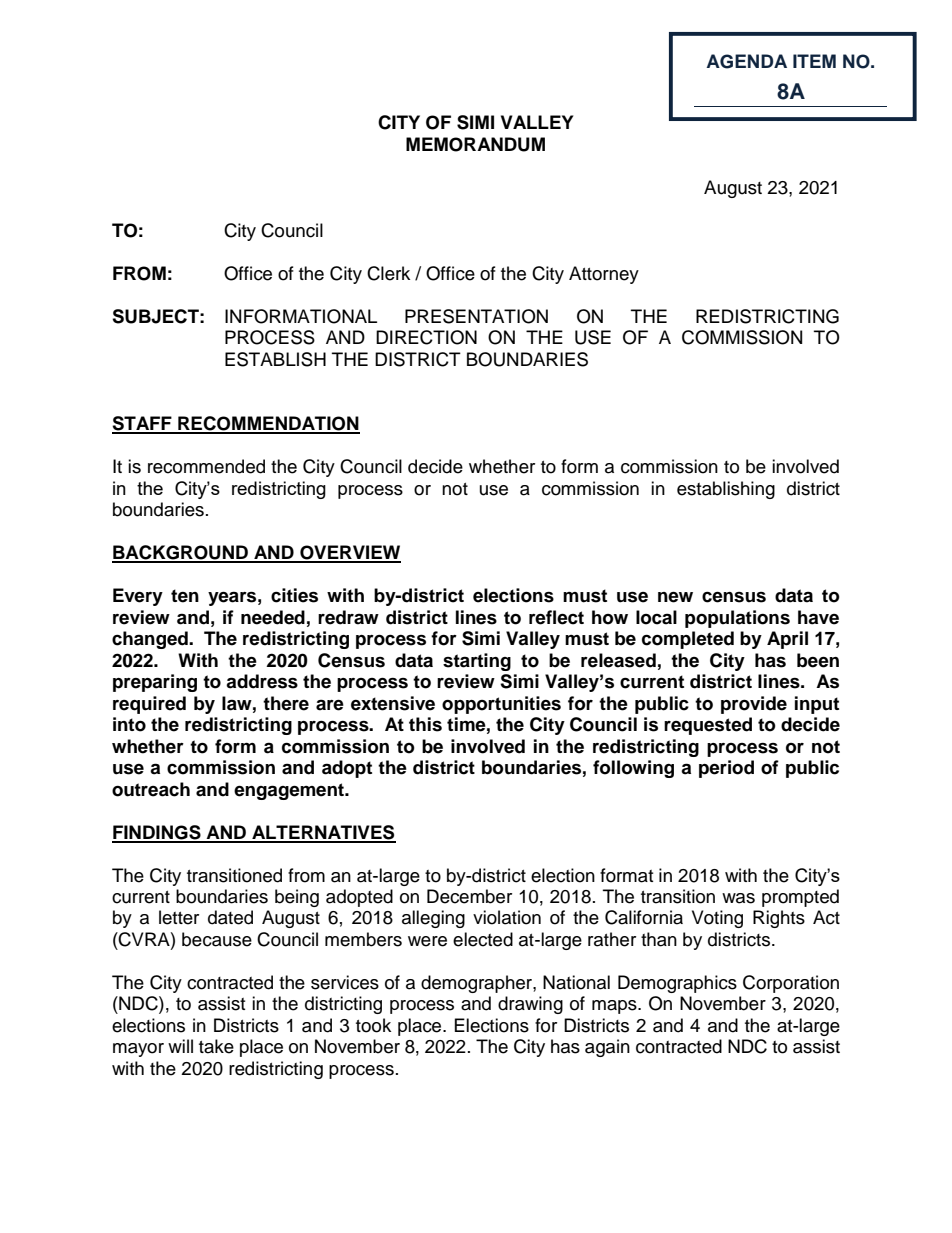 This screenshot has height=1233, width=952. I want to click on Attorney, so click(604, 275).
